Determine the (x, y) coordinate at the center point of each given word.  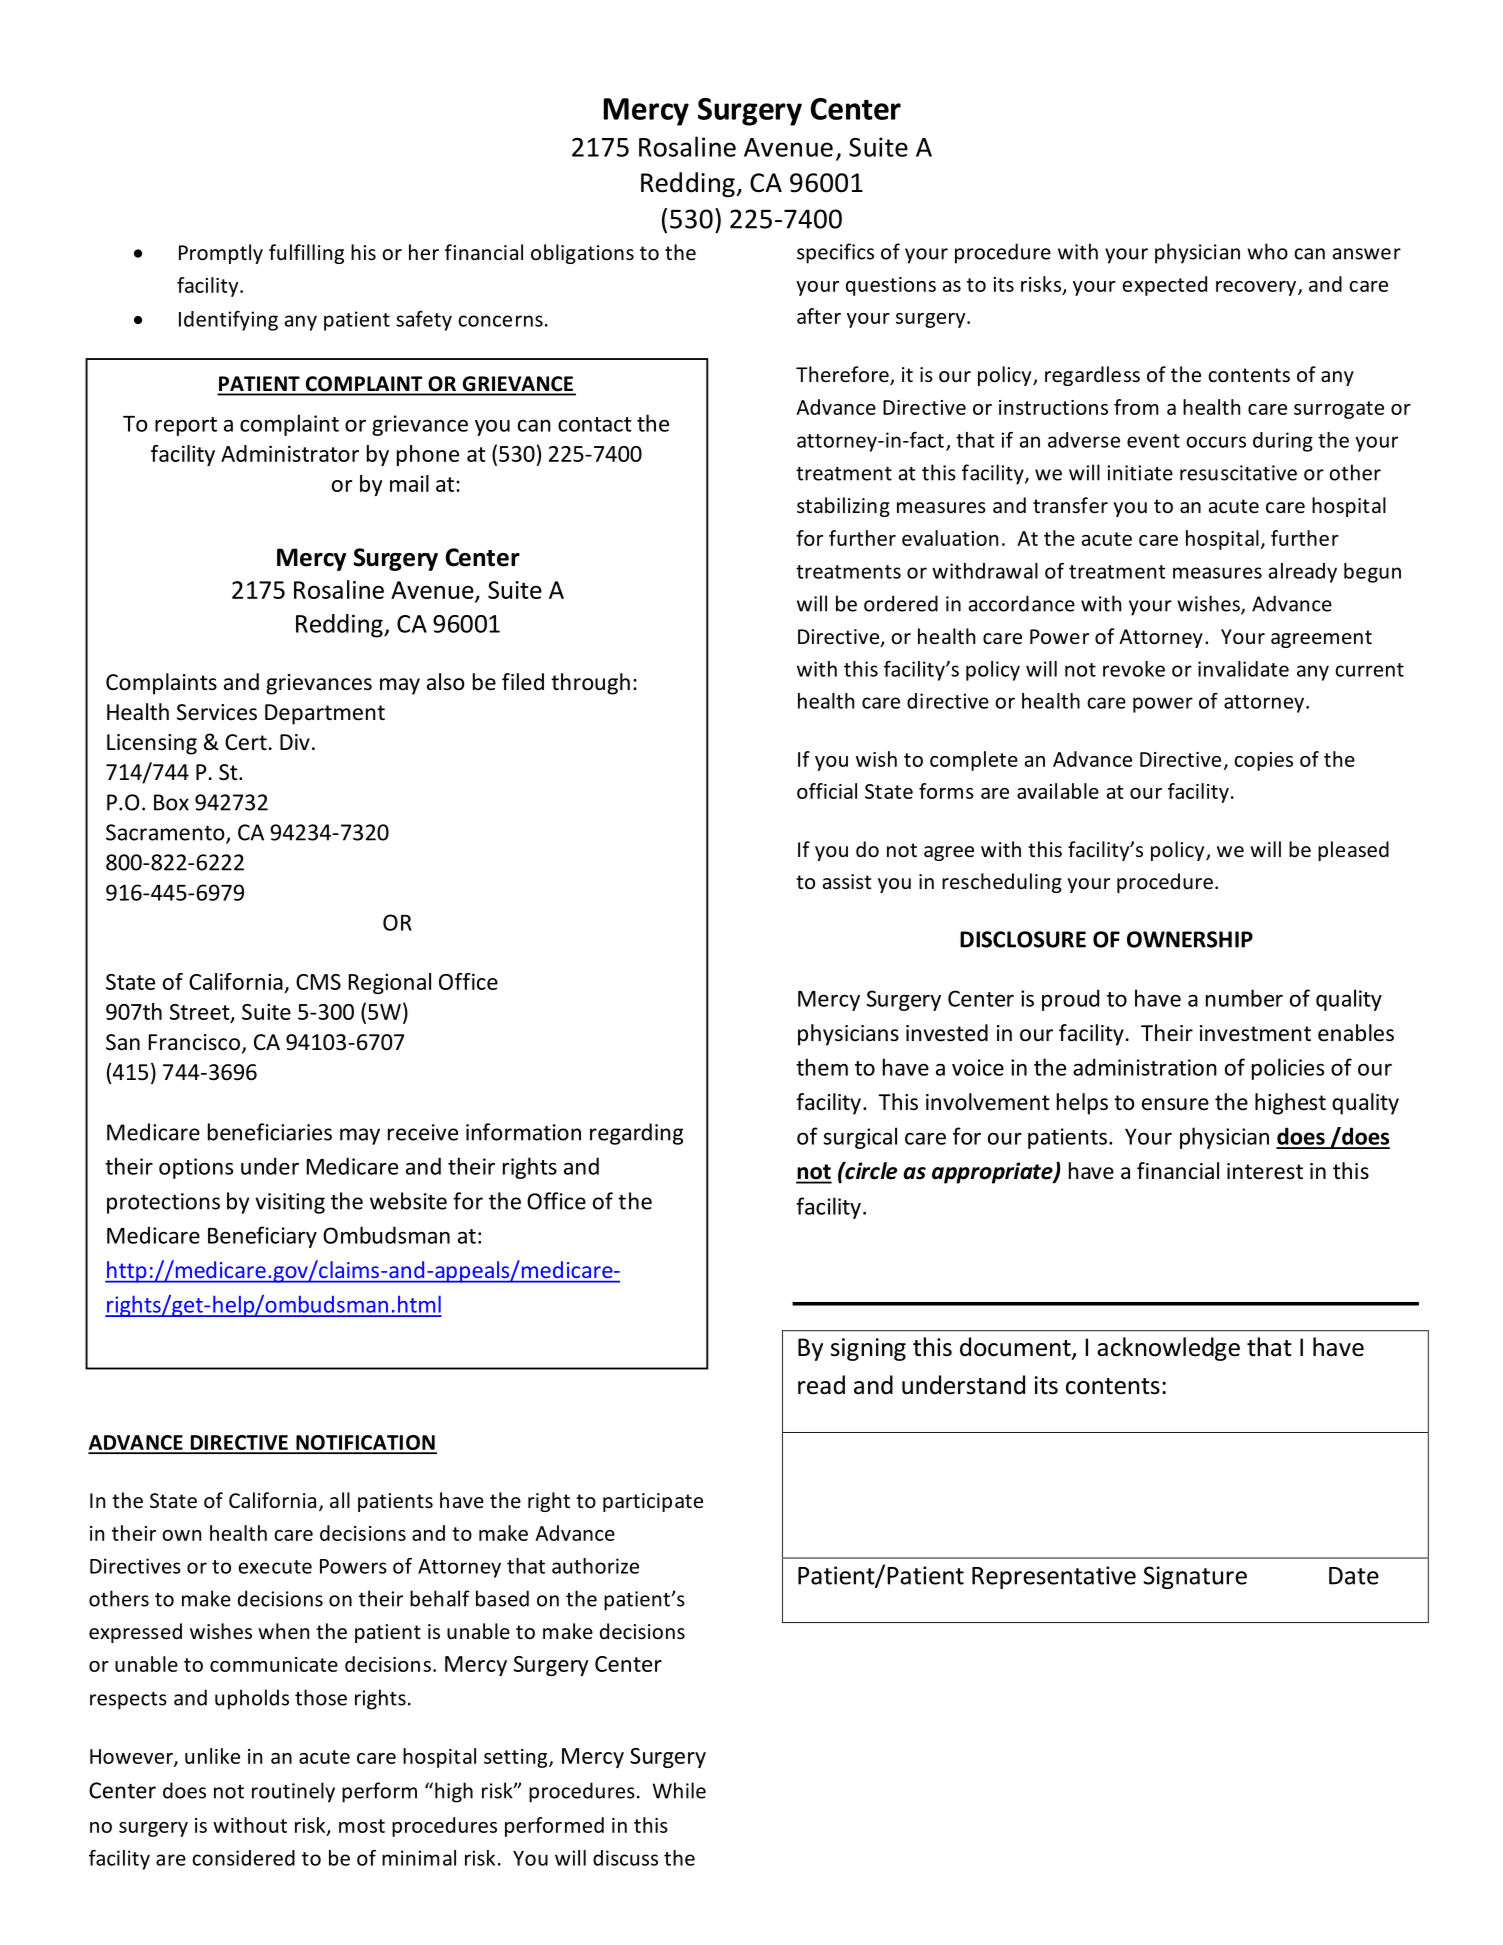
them (822, 1067)
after (819, 316)
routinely (293, 1792)
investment (1255, 1033)
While (679, 1790)
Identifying (228, 321)
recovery (1256, 288)
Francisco (194, 1042)
